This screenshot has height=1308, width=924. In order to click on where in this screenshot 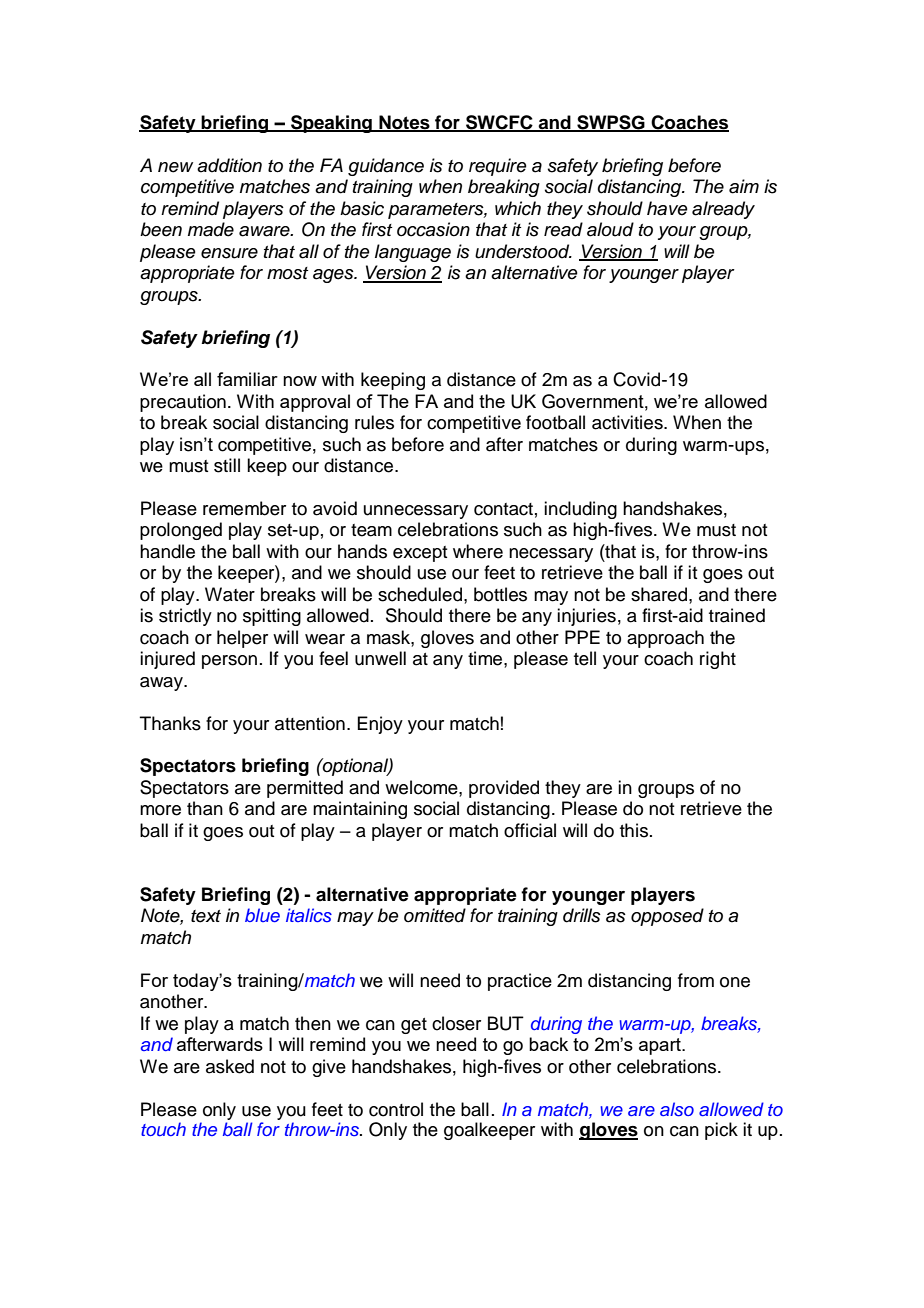, I will do `click(478, 551)`.
